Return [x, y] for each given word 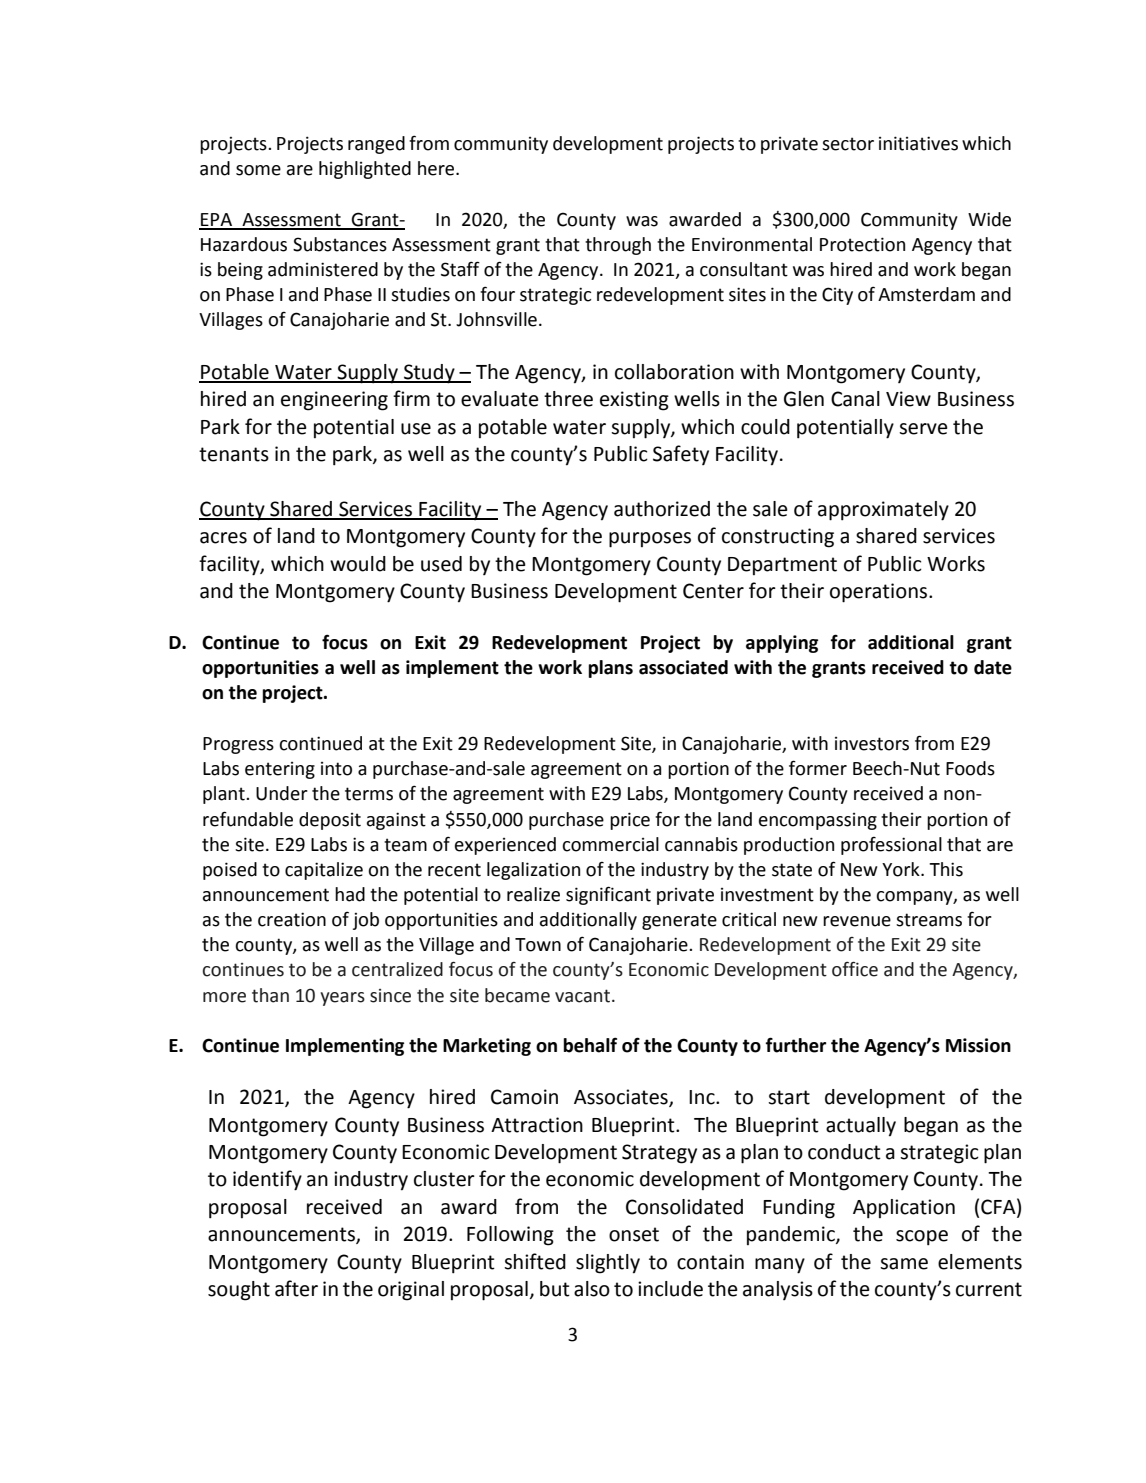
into [336, 769]
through [618, 246]
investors [872, 744]
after [296, 1288]
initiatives [918, 143]
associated [683, 667]
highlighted [365, 170]
